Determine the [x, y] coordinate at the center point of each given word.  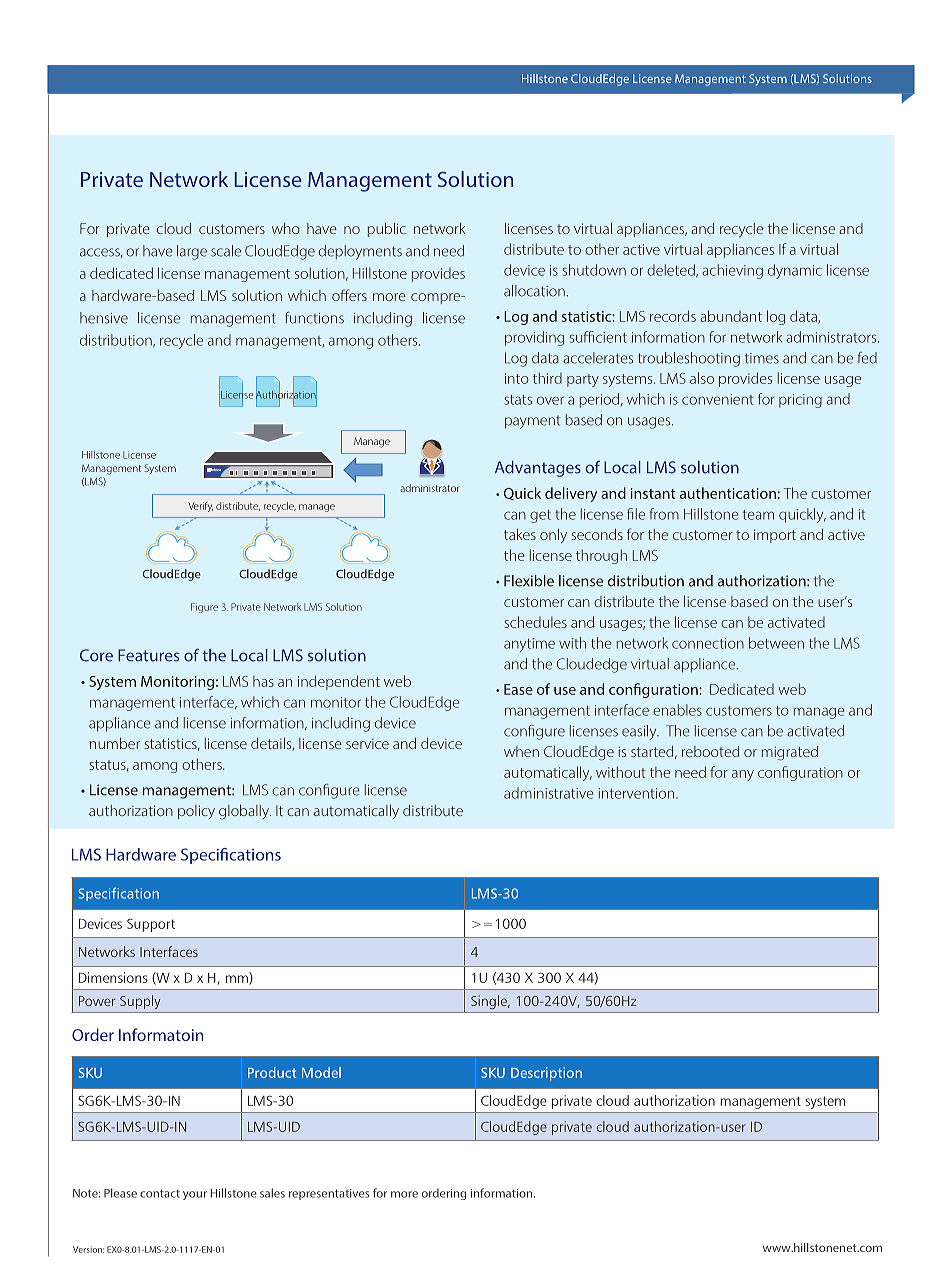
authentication [728, 493]
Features [148, 655]
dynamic [795, 271]
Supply [140, 1002]
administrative [549, 793]
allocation [535, 291]
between [776, 643]
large [192, 252]
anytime [529, 645]
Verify [200, 507]
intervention [637, 793]
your [195, 1195]
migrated [790, 753]
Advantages [538, 469]
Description [546, 1074]
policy [196, 812]
